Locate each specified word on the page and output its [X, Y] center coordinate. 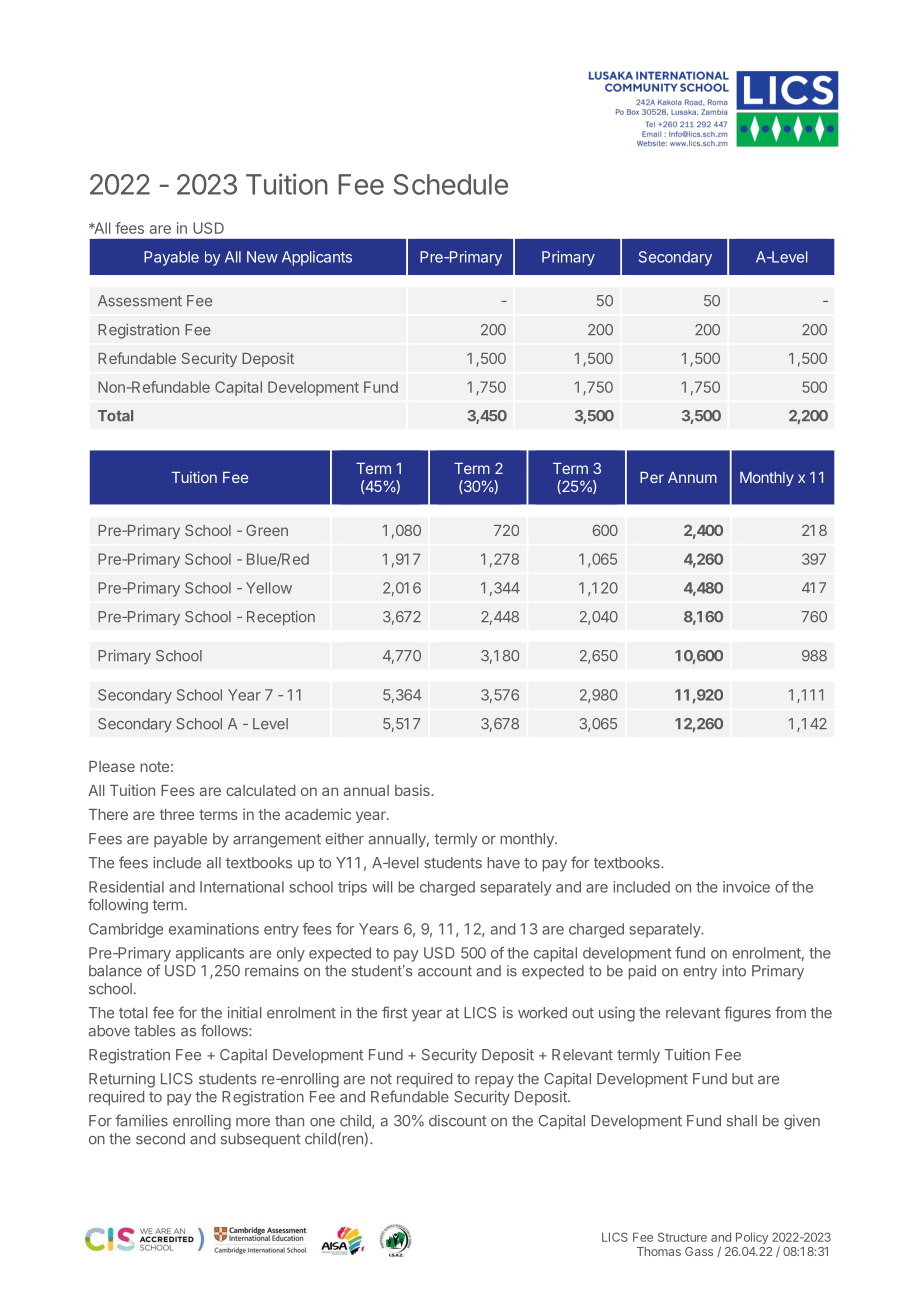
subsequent [261, 1140]
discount [458, 1121]
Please [112, 766]
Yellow [269, 588]
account [445, 971]
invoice [746, 887]
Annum [692, 477]
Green [267, 530]
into [734, 971]
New [262, 257]
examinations [214, 929]
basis [413, 790]
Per [652, 477]
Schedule [451, 184]
